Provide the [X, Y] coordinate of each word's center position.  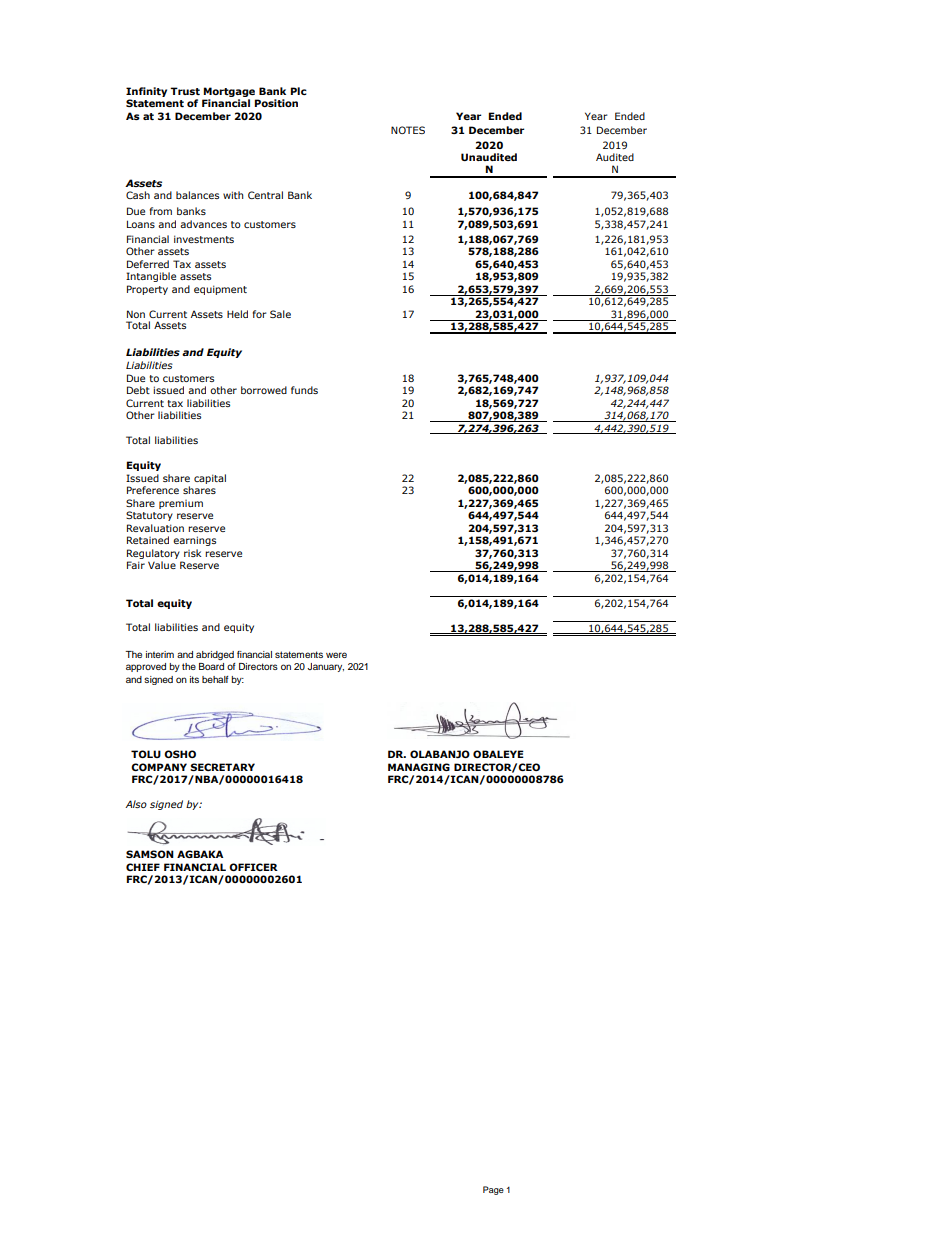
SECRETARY [222, 767]
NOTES [408, 130]
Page [493, 1190]
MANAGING [419, 767]
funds [304, 390]
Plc [298, 91]
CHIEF [143, 867]
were [336, 655]
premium [181, 504]
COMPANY [159, 767]
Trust [185, 91]
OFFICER [253, 867]
